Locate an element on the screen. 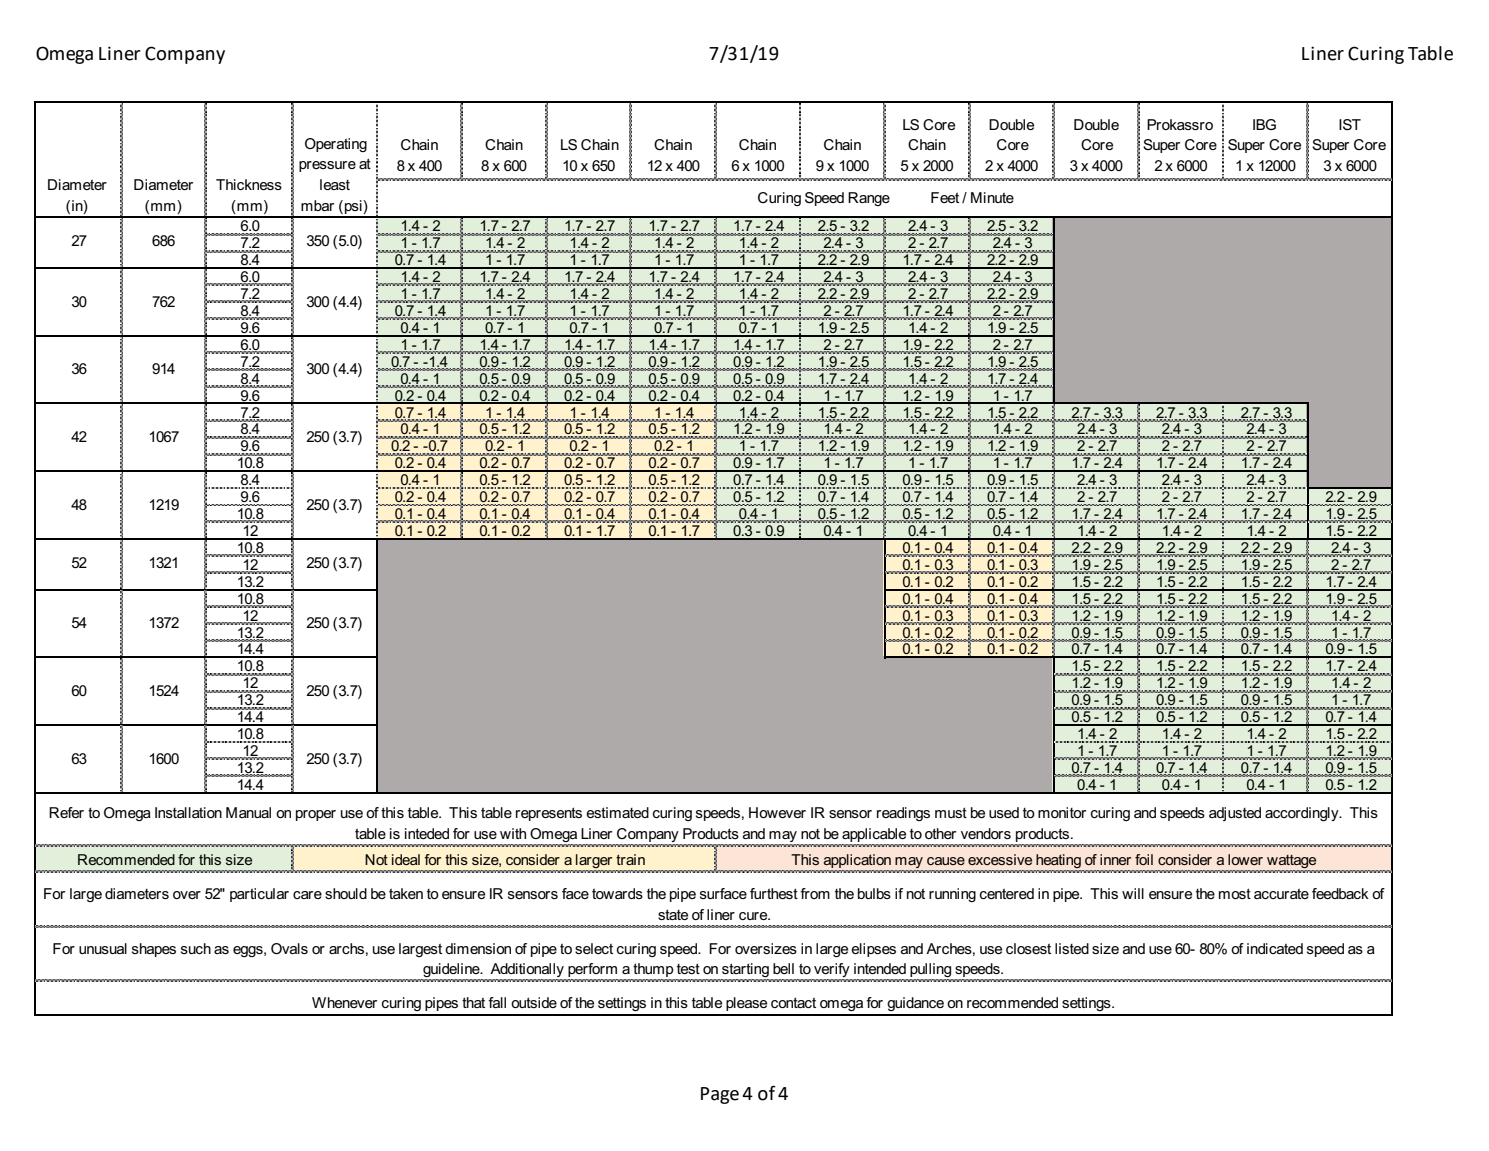  Manual is located at coordinates (248, 812).
